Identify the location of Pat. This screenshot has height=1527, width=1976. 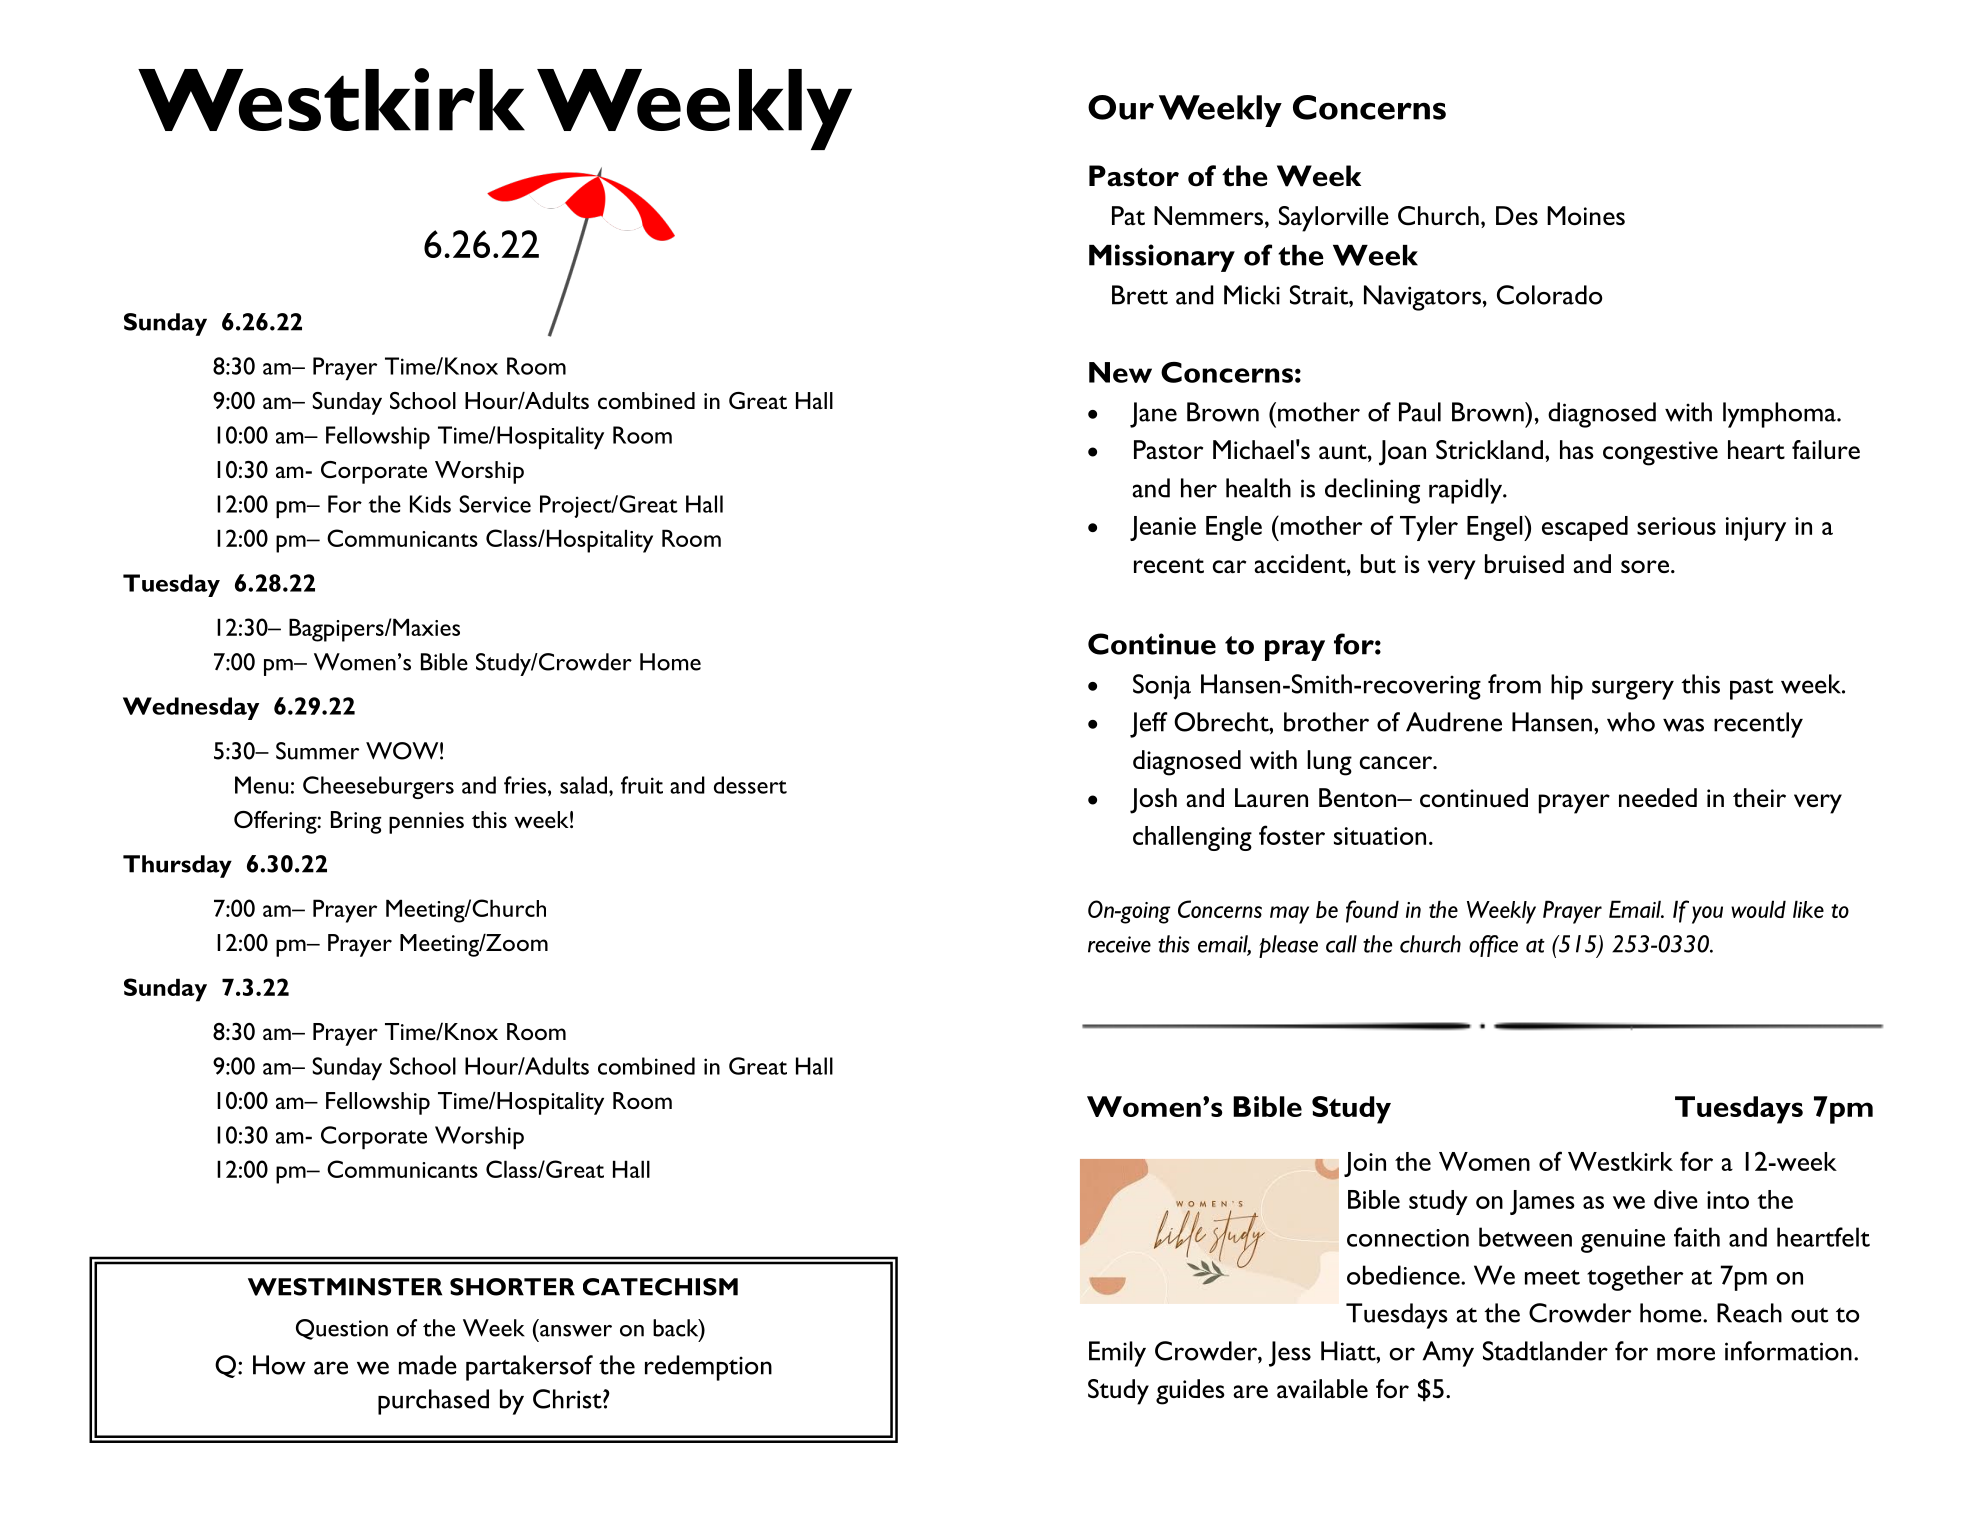
(1128, 215).
